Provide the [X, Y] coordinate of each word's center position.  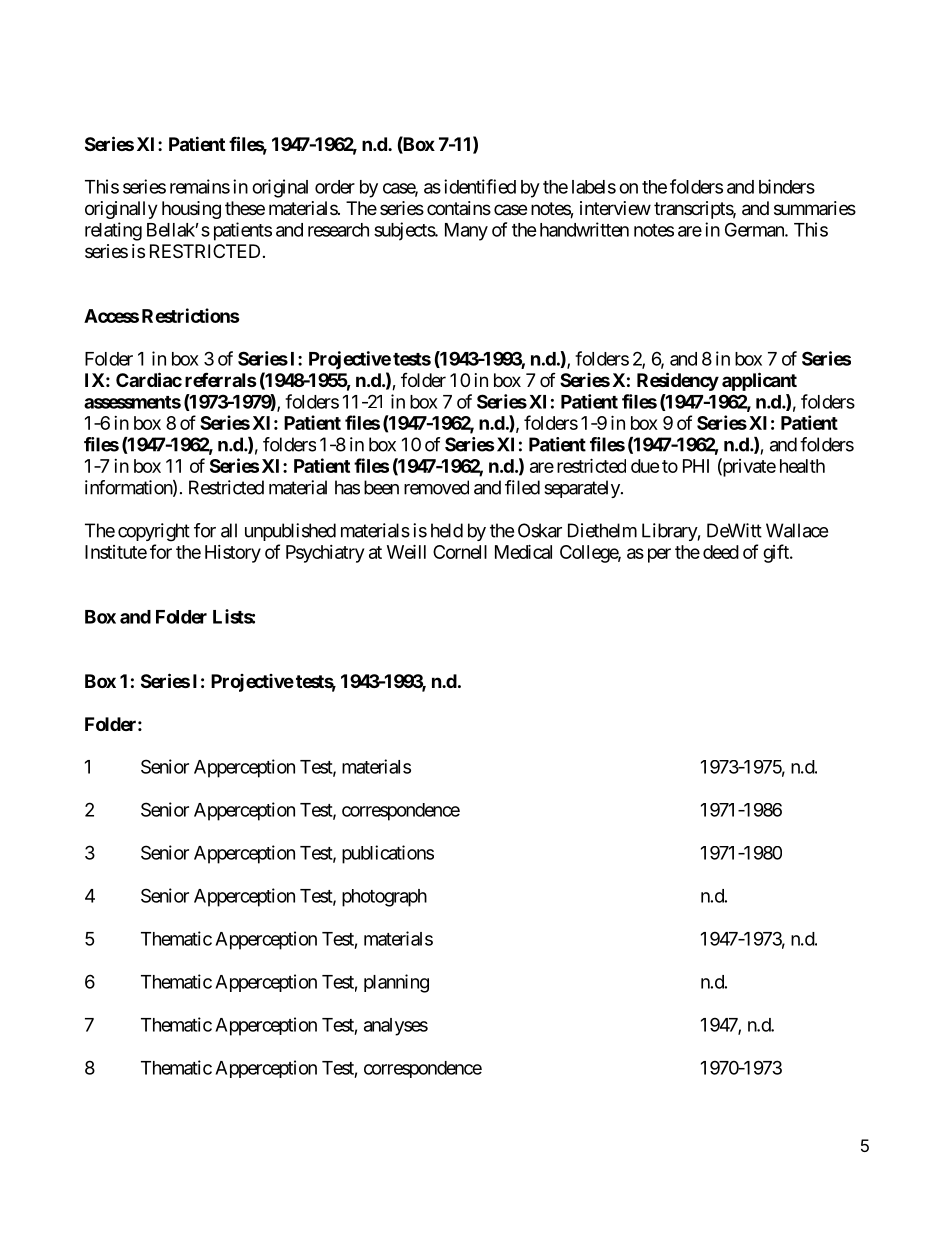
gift [777, 553]
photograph [384, 898]
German [755, 229]
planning [396, 983]
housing [191, 210]
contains [459, 208]
